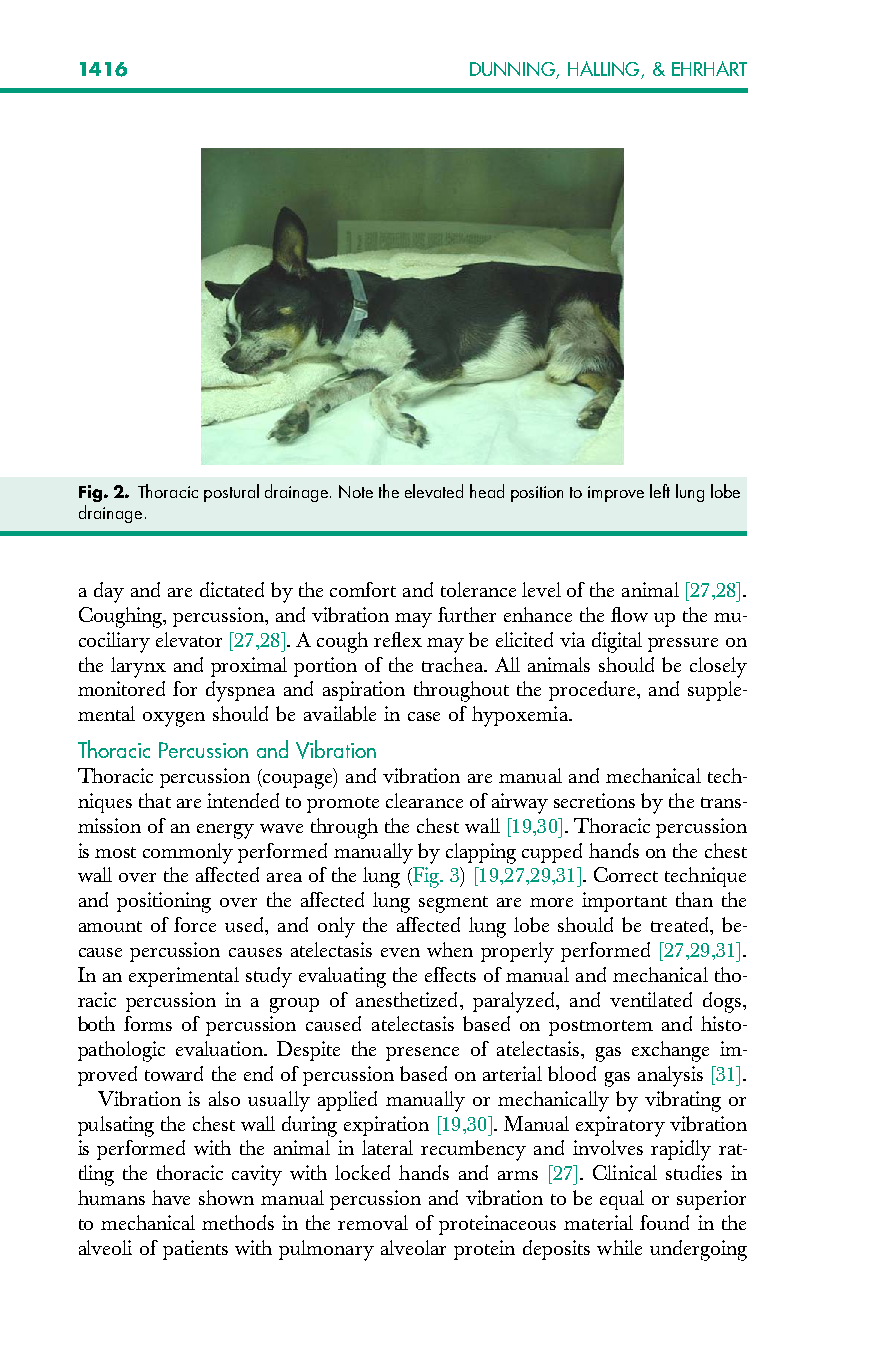 This image has width=896, height=1345. I want to click on Note, so click(356, 491).
